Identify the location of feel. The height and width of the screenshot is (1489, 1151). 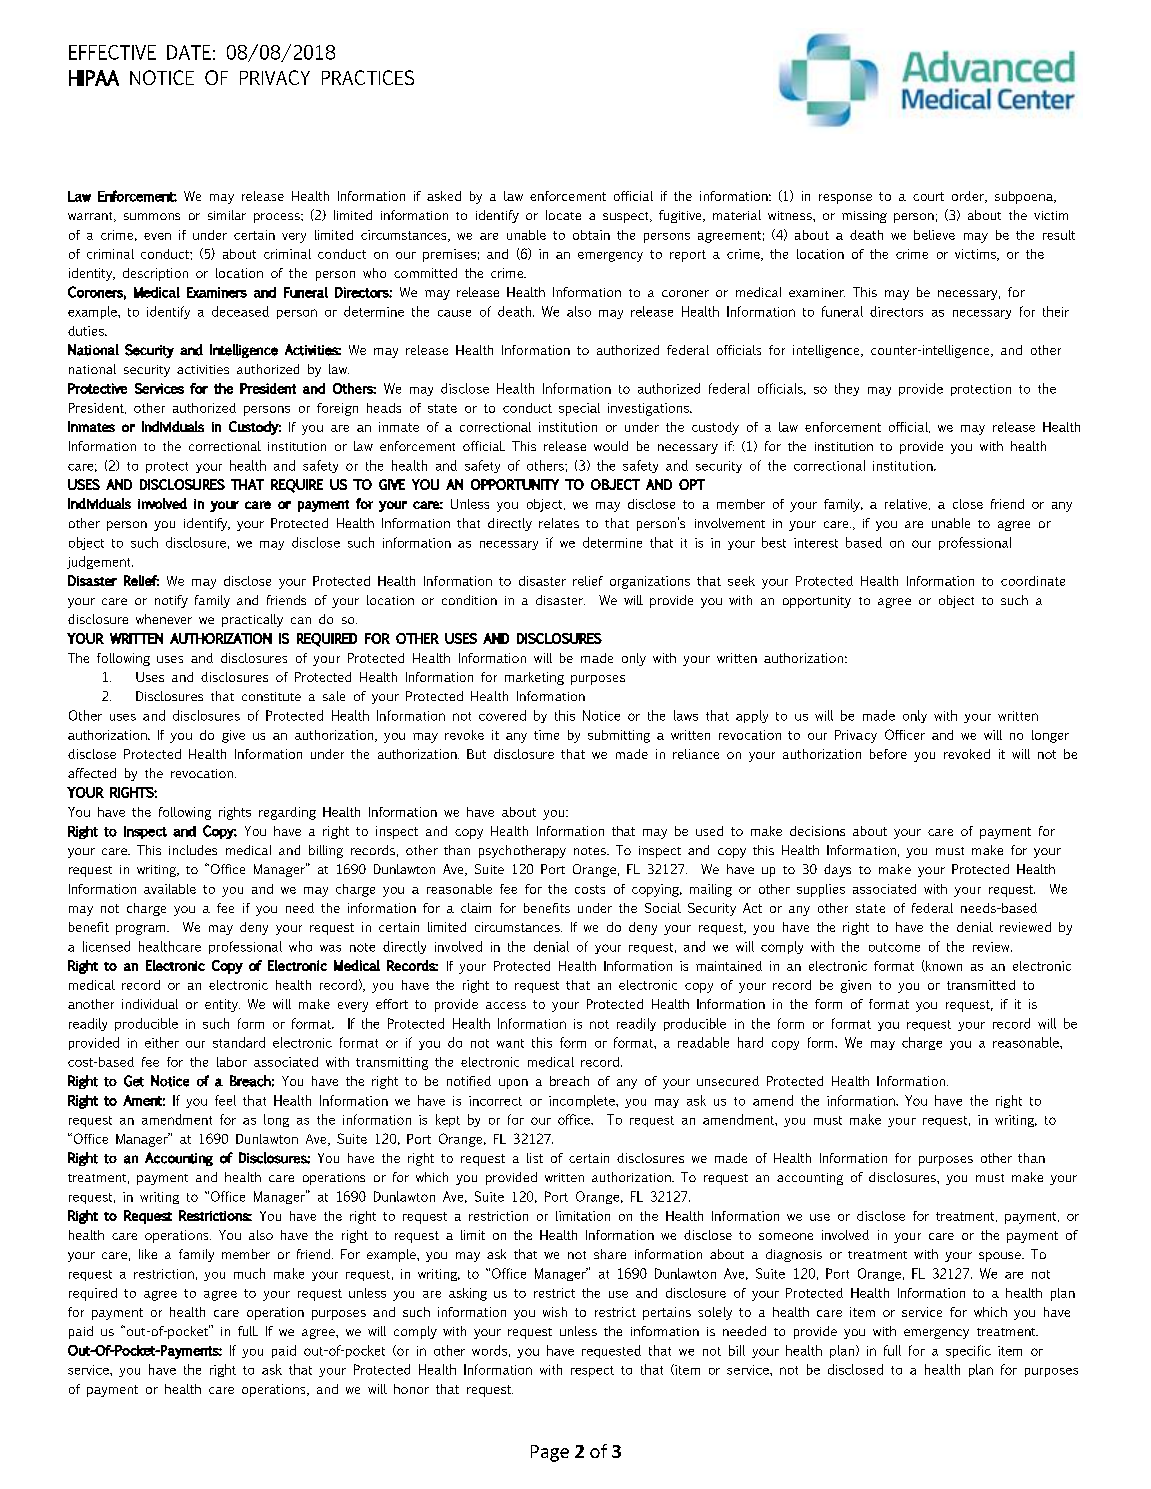
(225, 1100).
